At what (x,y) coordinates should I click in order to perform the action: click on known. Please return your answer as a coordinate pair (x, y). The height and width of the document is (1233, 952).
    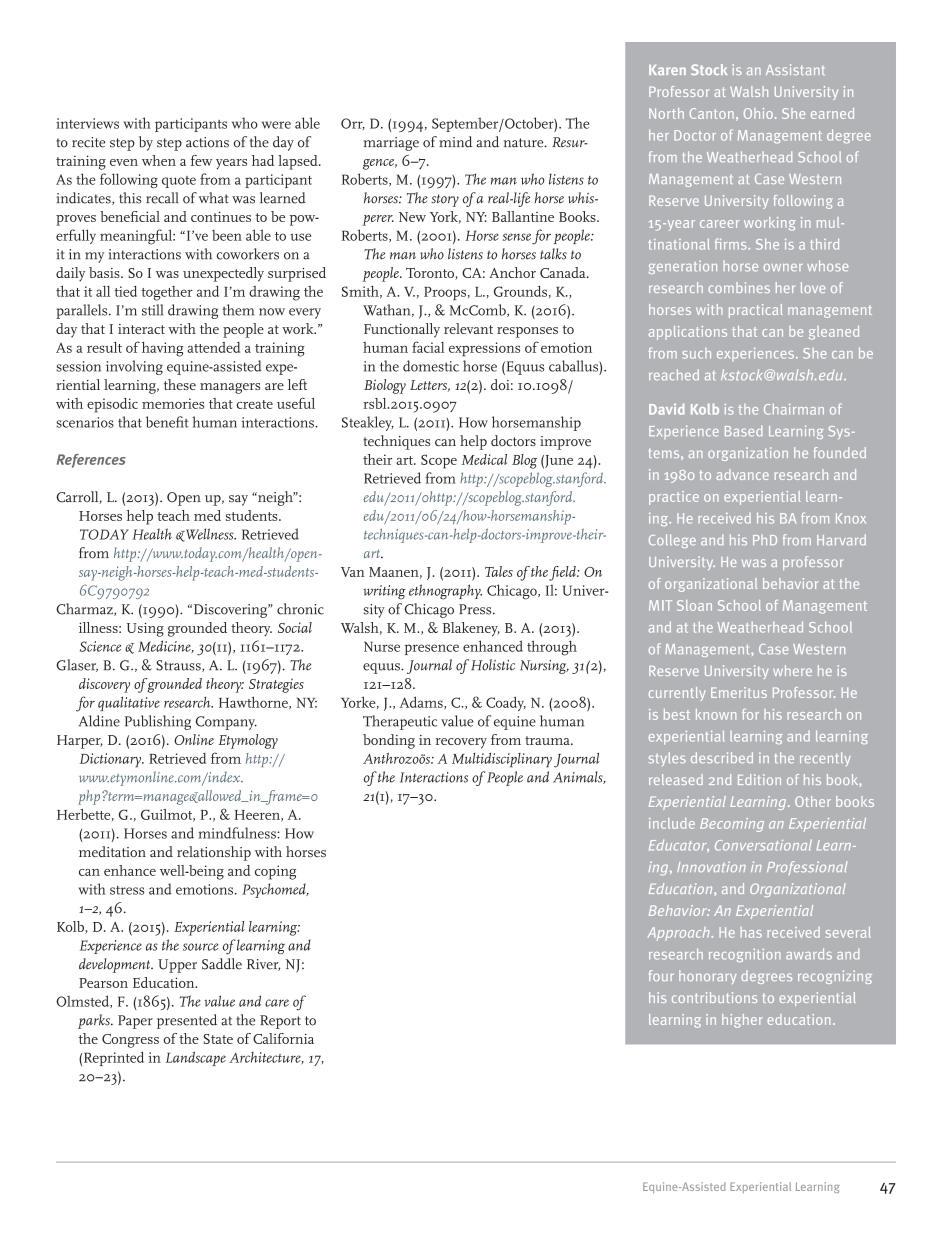
    Looking at the image, I should click on (716, 714).
